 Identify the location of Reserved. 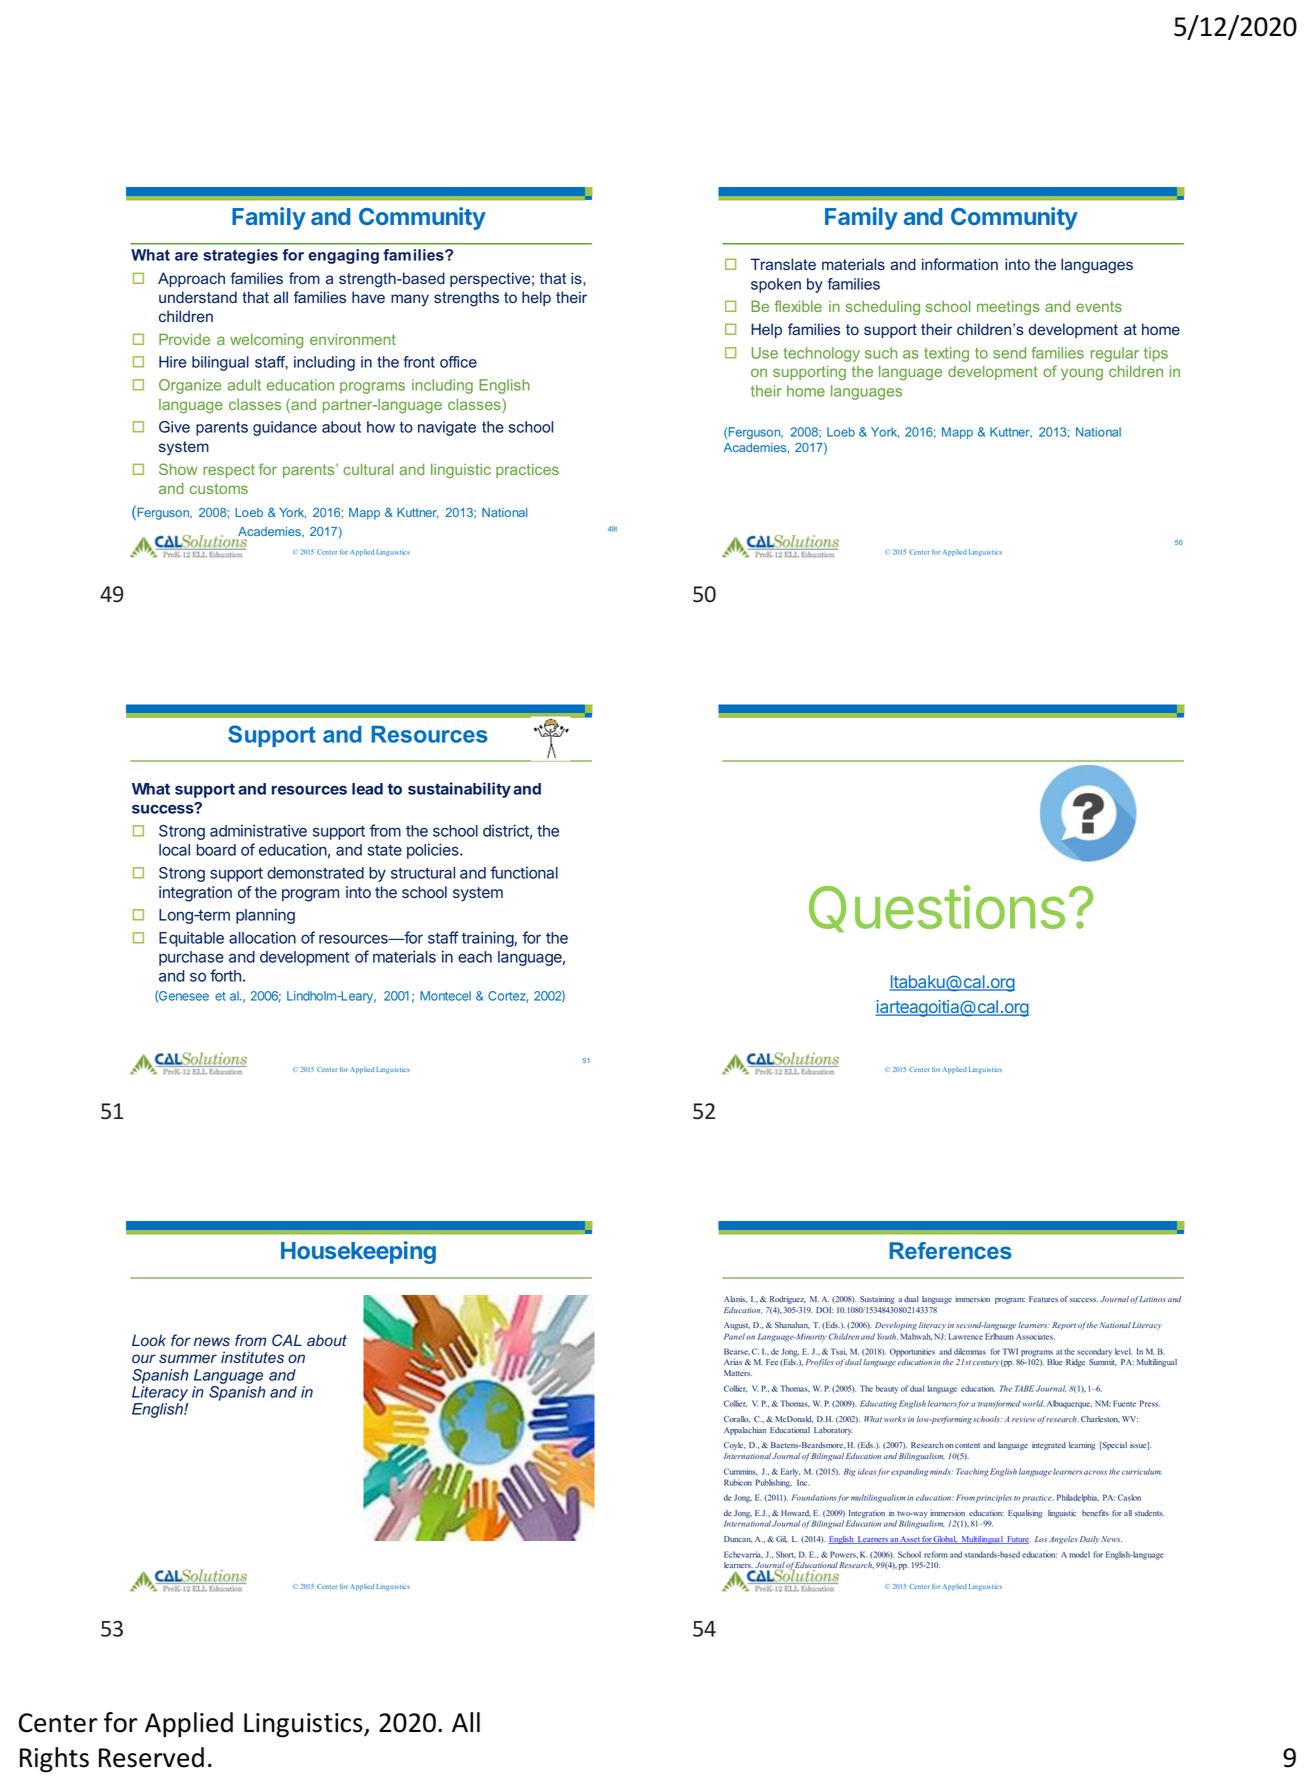
(151, 1757).
